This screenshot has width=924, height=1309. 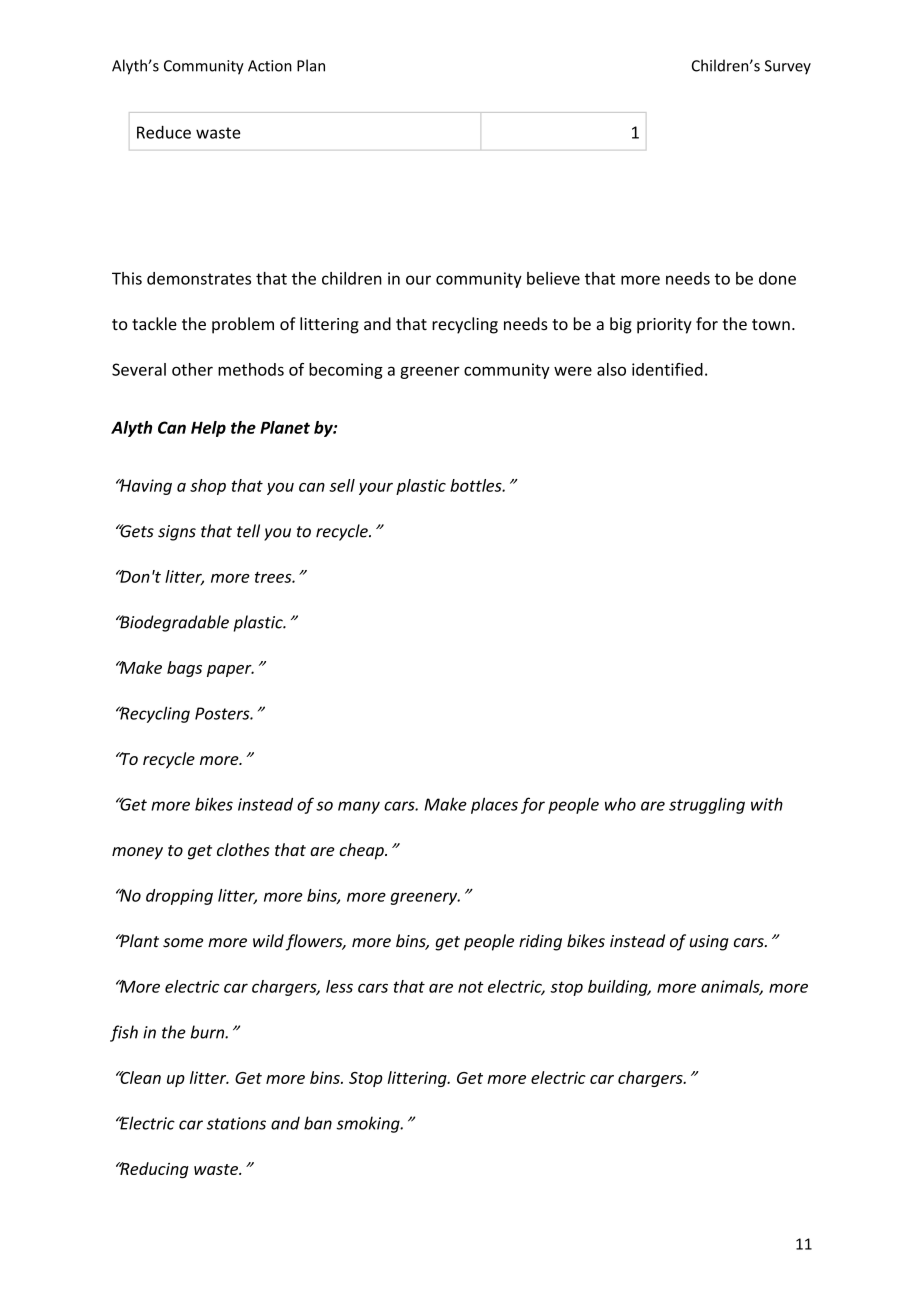 I want to click on your, so click(x=376, y=488).
